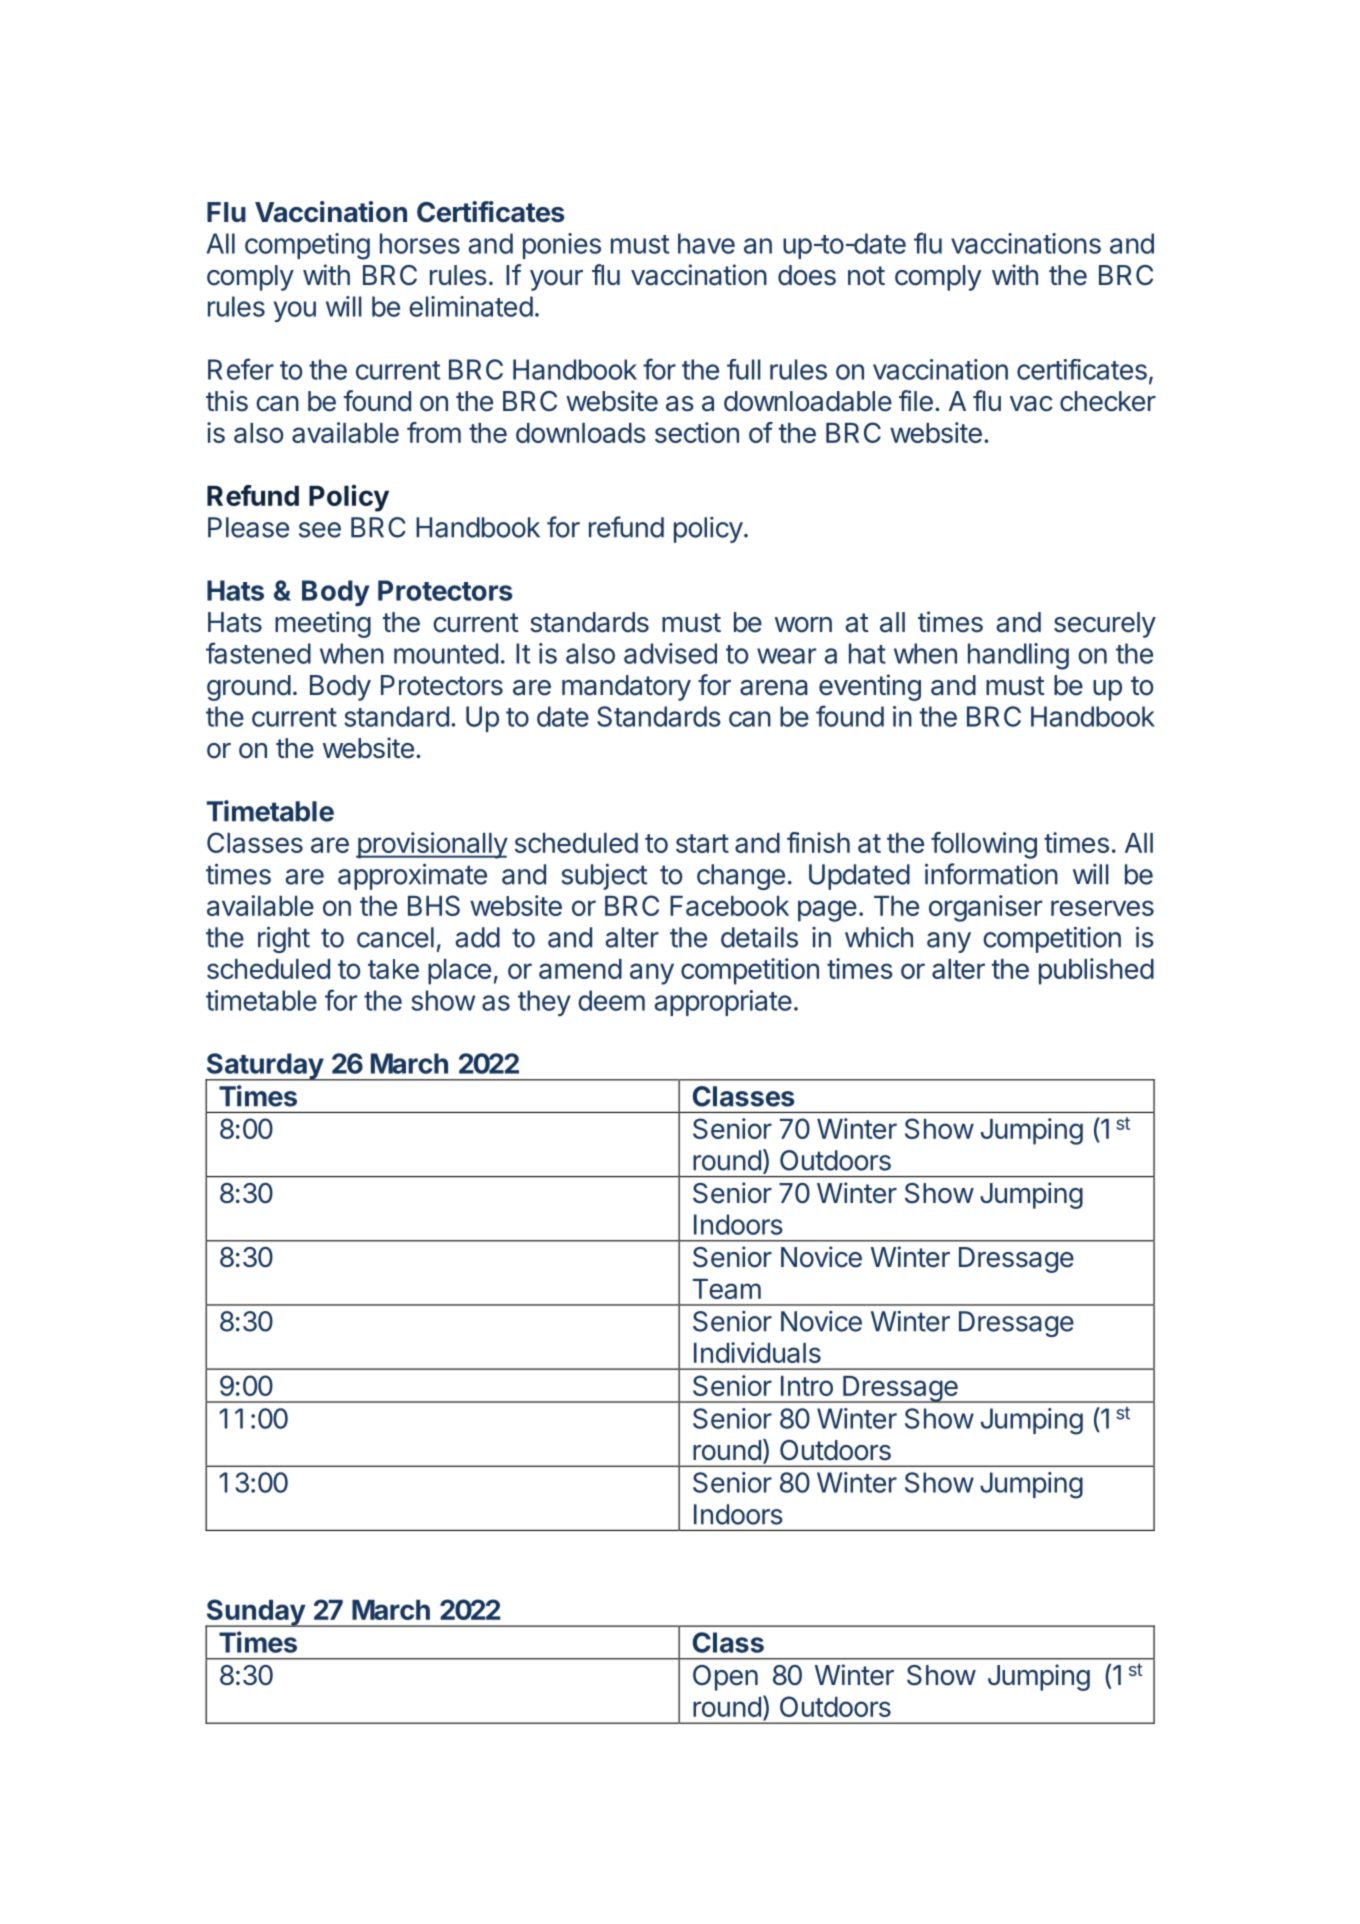 The width and height of the image is (1360, 1924). Describe the element at coordinates (307, 246) in the image. I see `competing` at that location.
